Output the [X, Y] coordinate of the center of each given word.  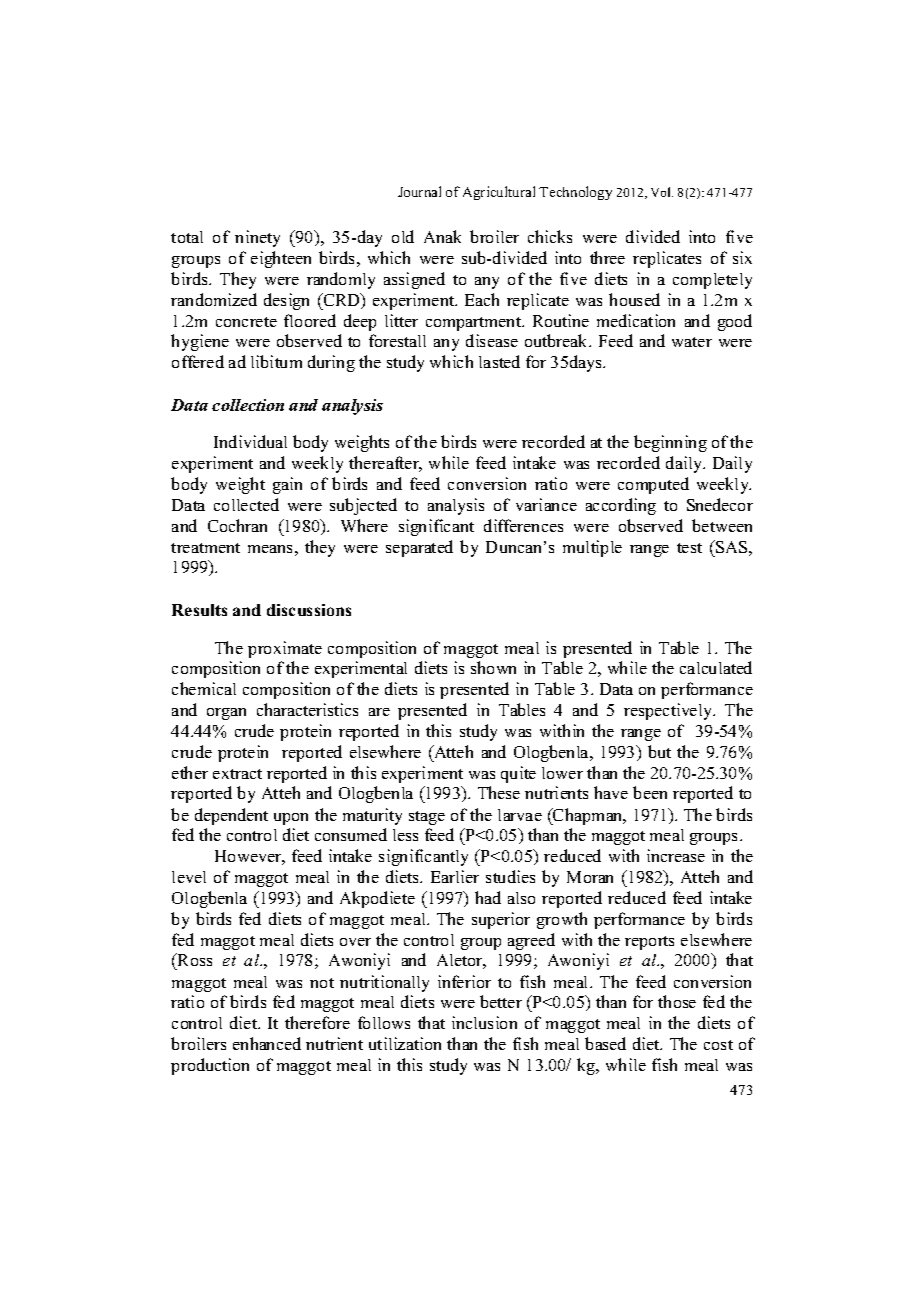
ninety [257, 238]
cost [718, 1045]
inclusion [484, 1022]
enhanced [267, 1043]
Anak [442, 236]
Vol [662, 192]
